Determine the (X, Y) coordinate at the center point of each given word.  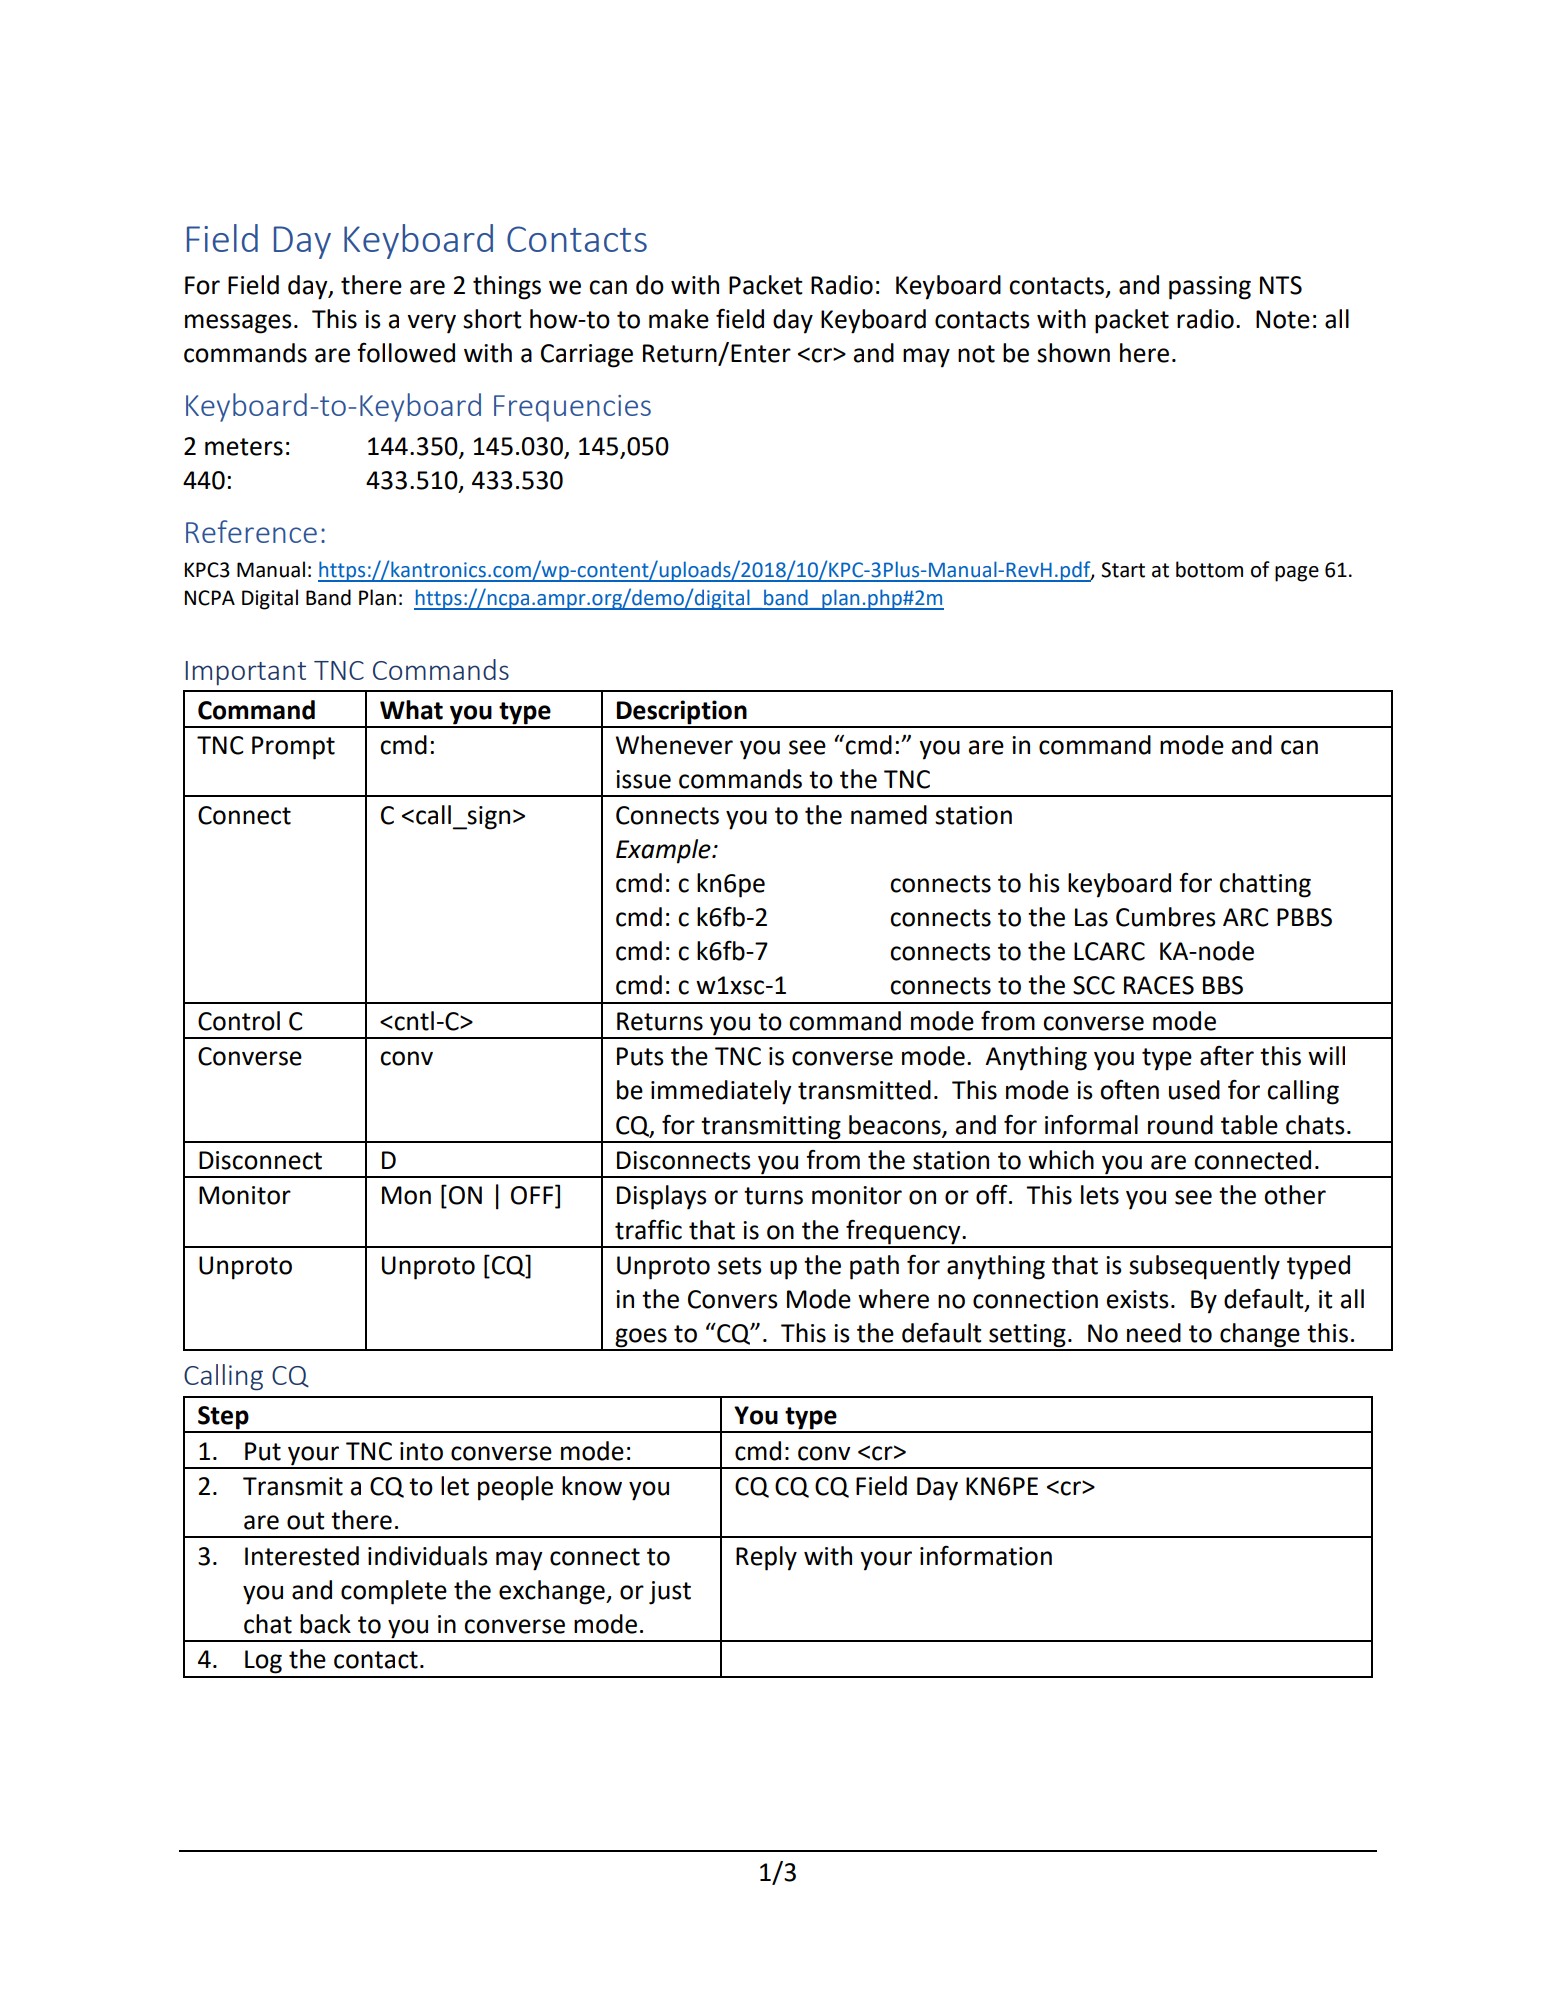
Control (239, 1021)
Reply (766, 1558)
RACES (1159, 985)
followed (406, 353)
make (679, 319)
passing (1210, 288)
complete (394, 1592)
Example (664, 851)
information (986, 1555)
